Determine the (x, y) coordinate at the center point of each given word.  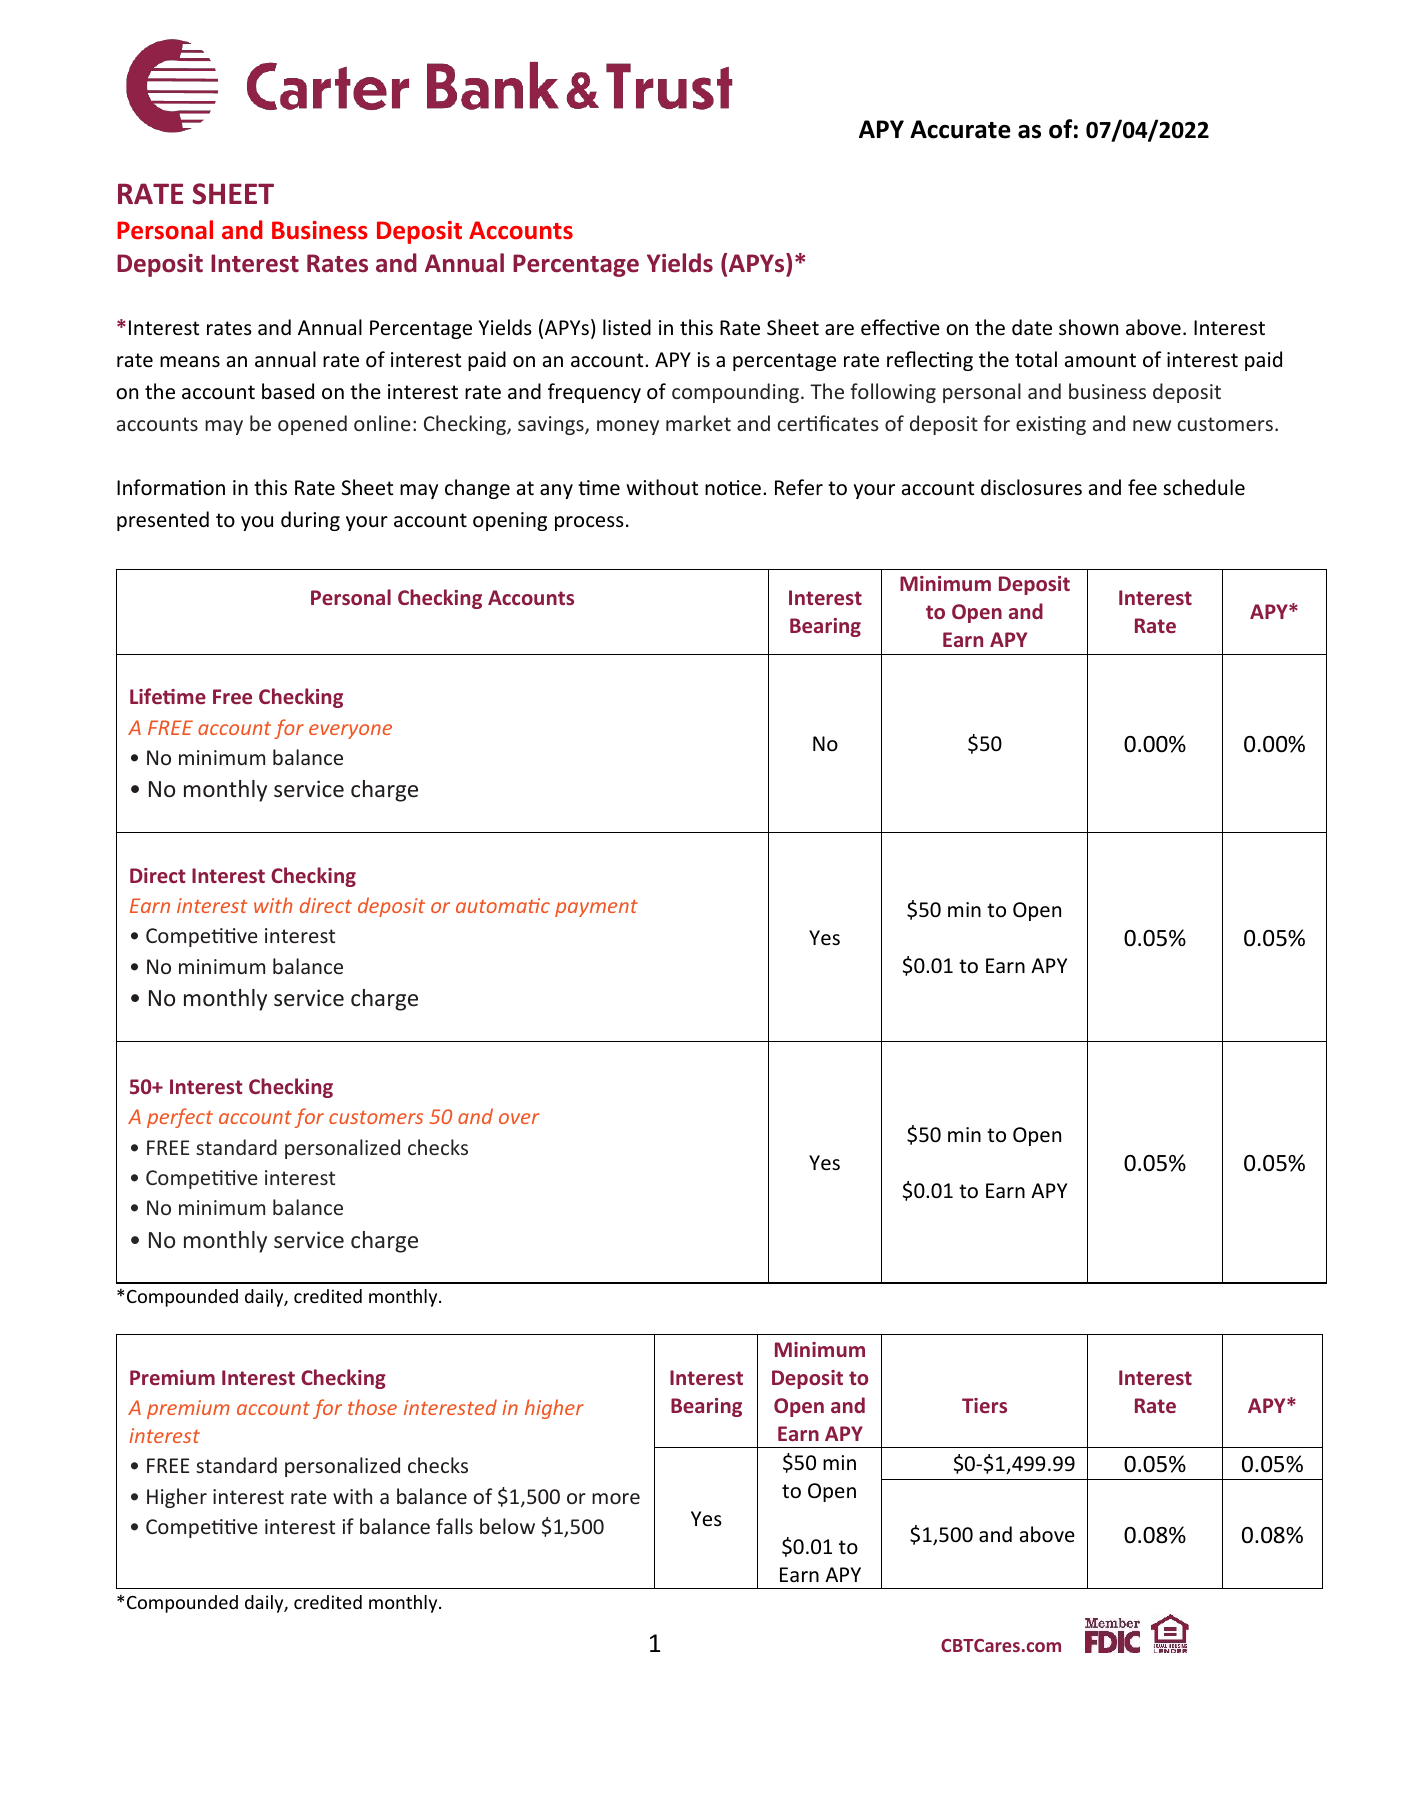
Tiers (984, 1405)
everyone (350, 731)
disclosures (1031, 487)
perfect (180, 1118)
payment (596, 908)
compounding (737, 393)
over (519, 1118)
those (372, 1407)
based (288, 391)
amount (1100, 360)
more (616, 1498)
